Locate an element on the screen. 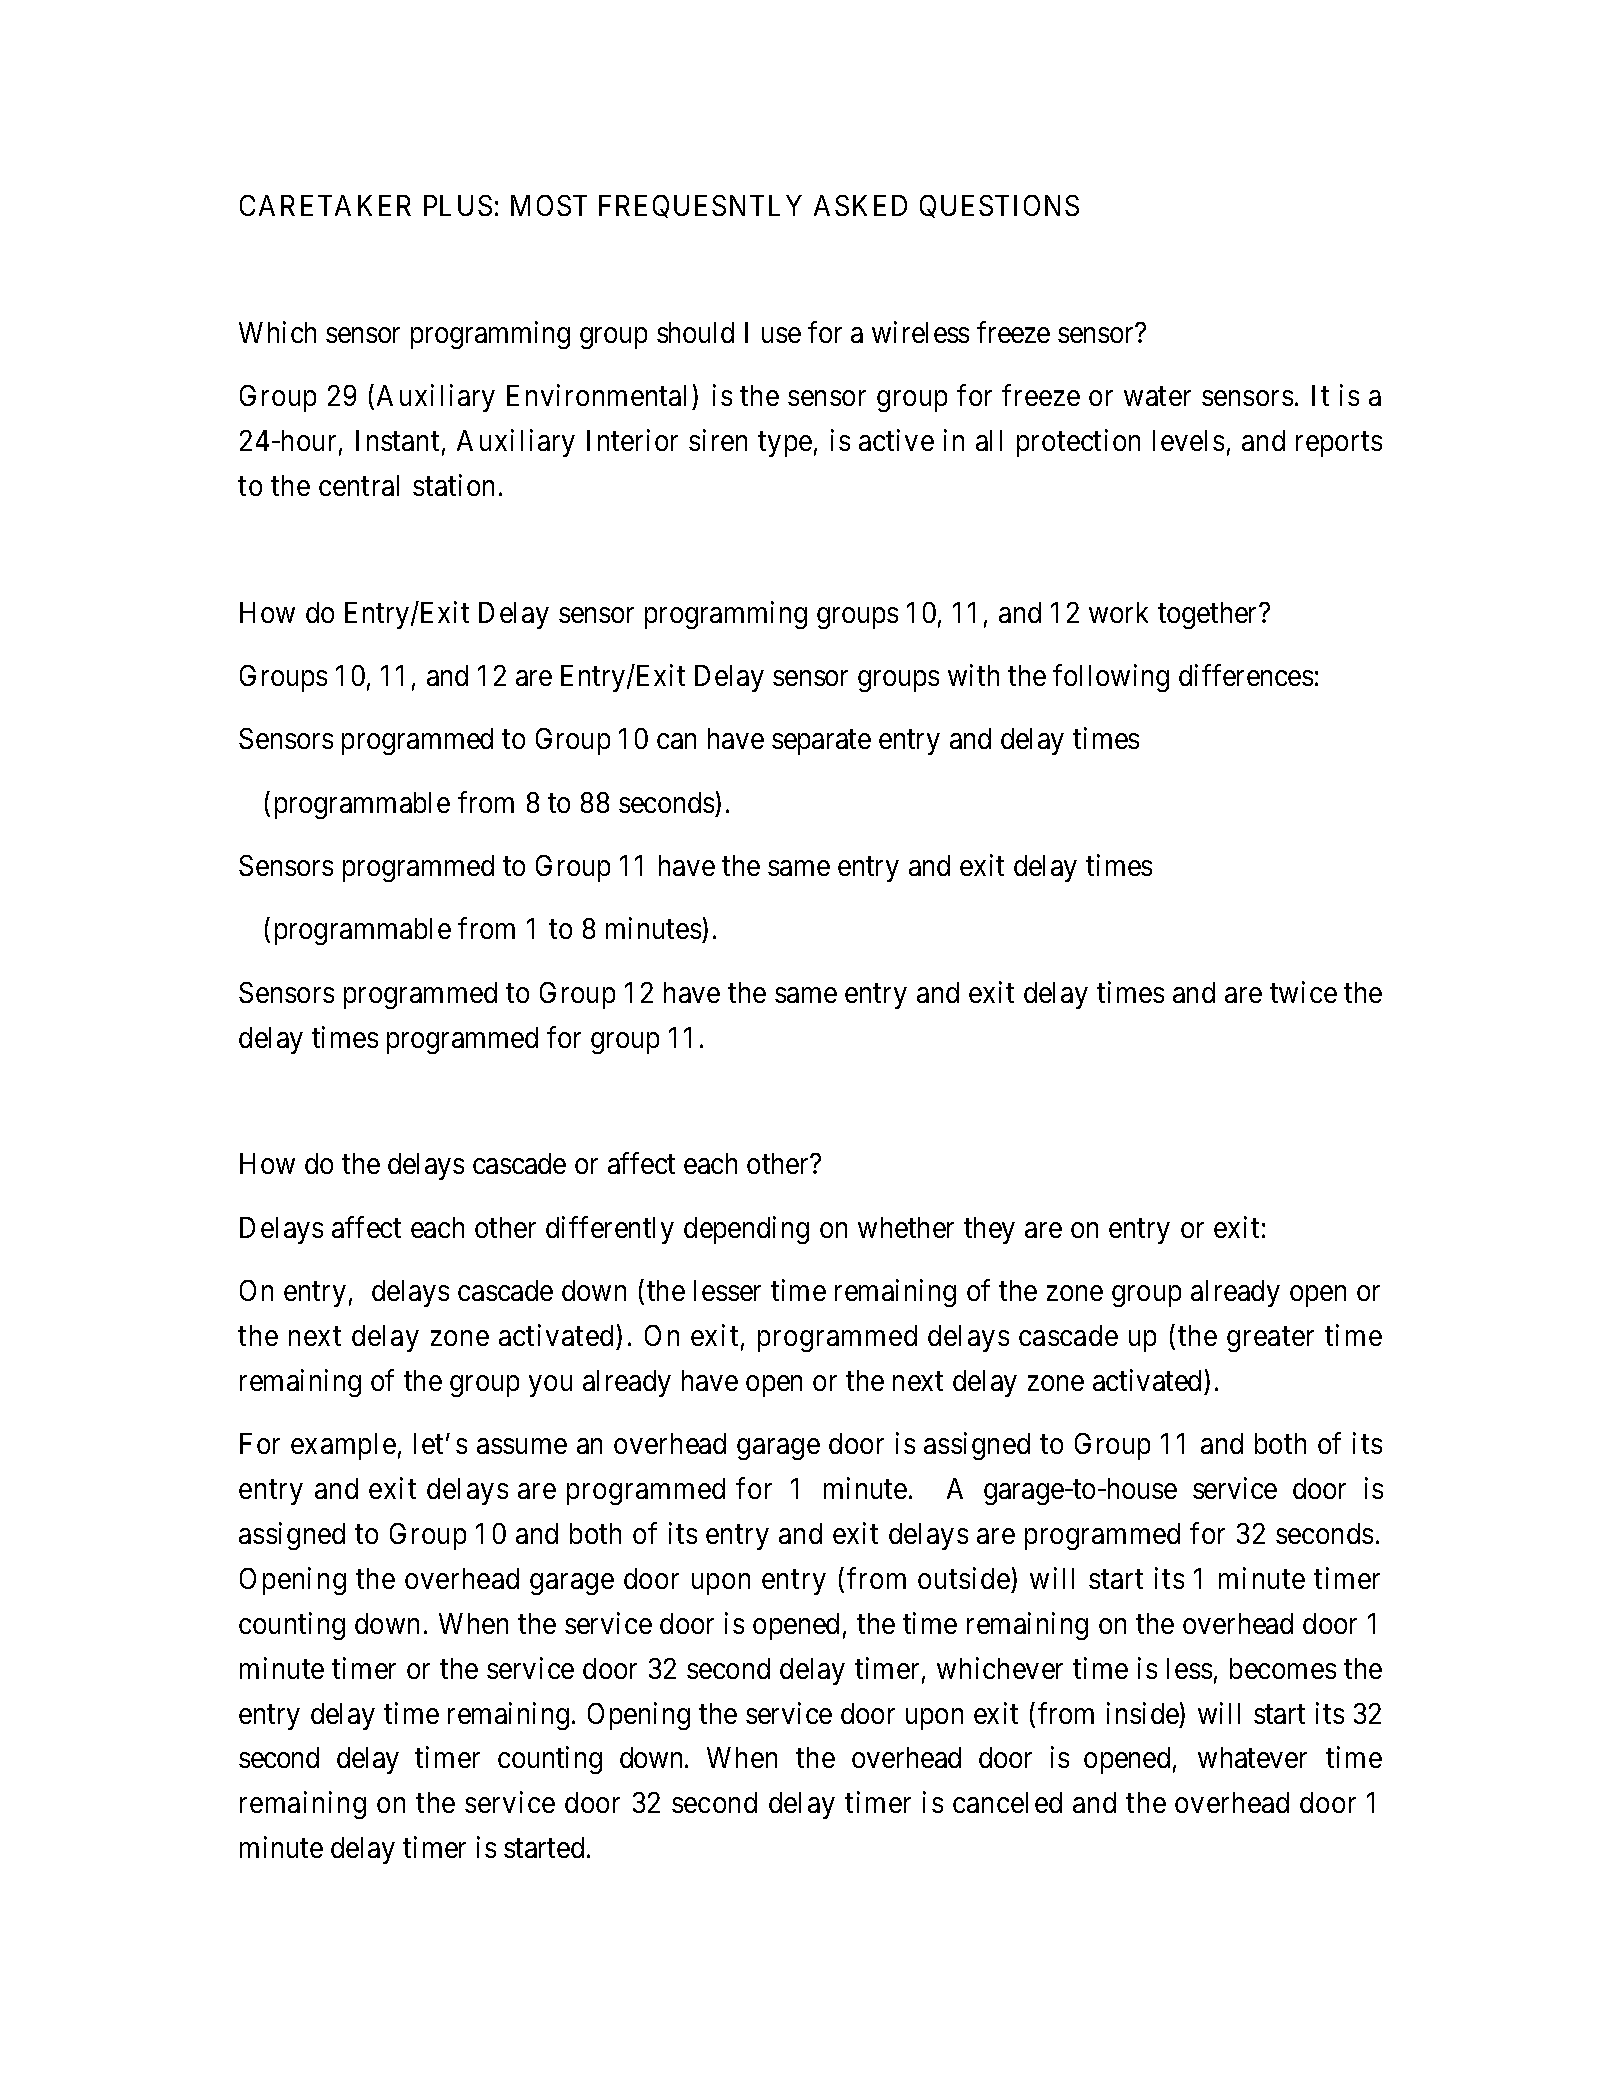  differently is located at coordinates (610, 1230).
